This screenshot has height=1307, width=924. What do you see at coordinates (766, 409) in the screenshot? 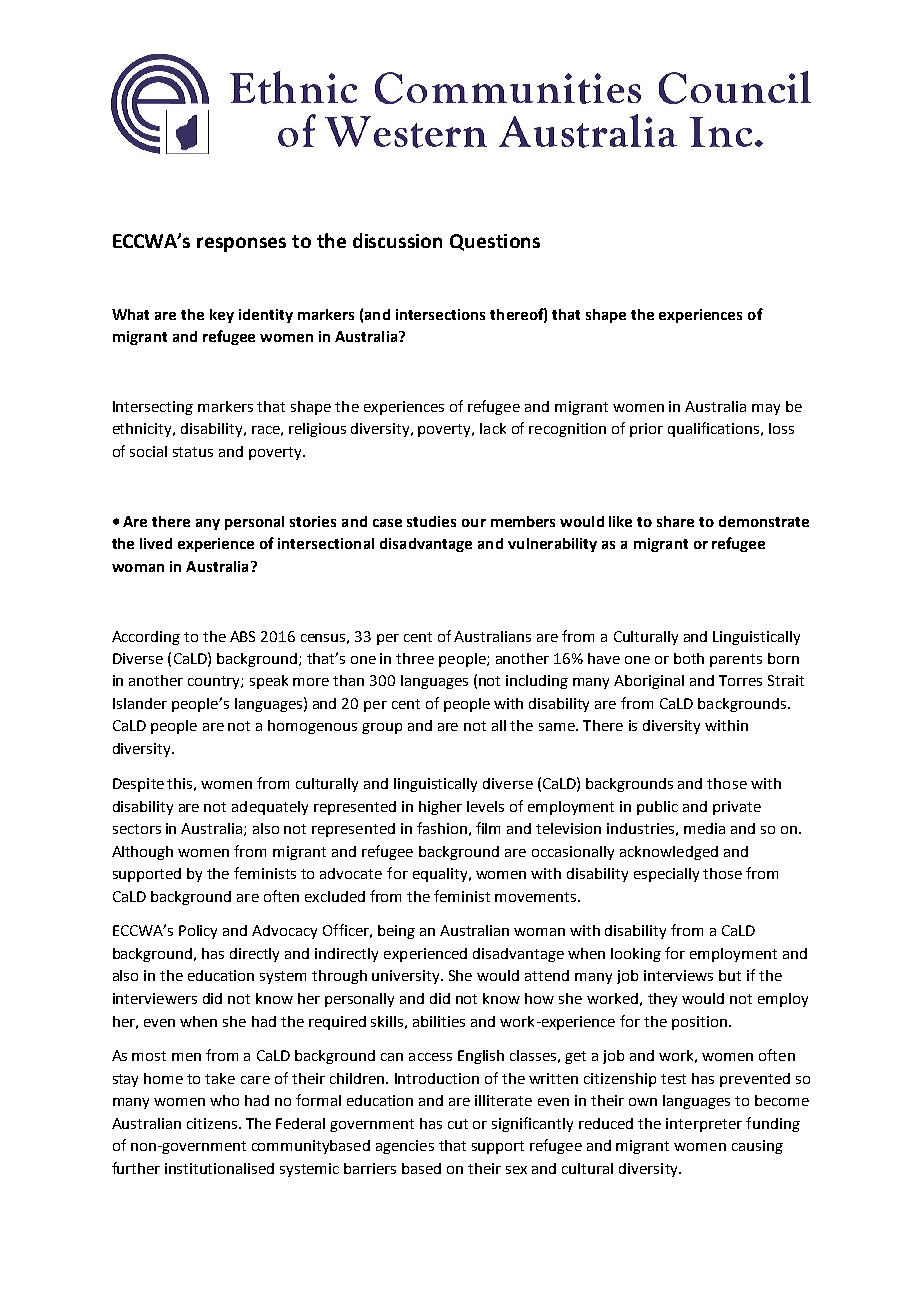
I see `may` at bounding box center [766, 409].
